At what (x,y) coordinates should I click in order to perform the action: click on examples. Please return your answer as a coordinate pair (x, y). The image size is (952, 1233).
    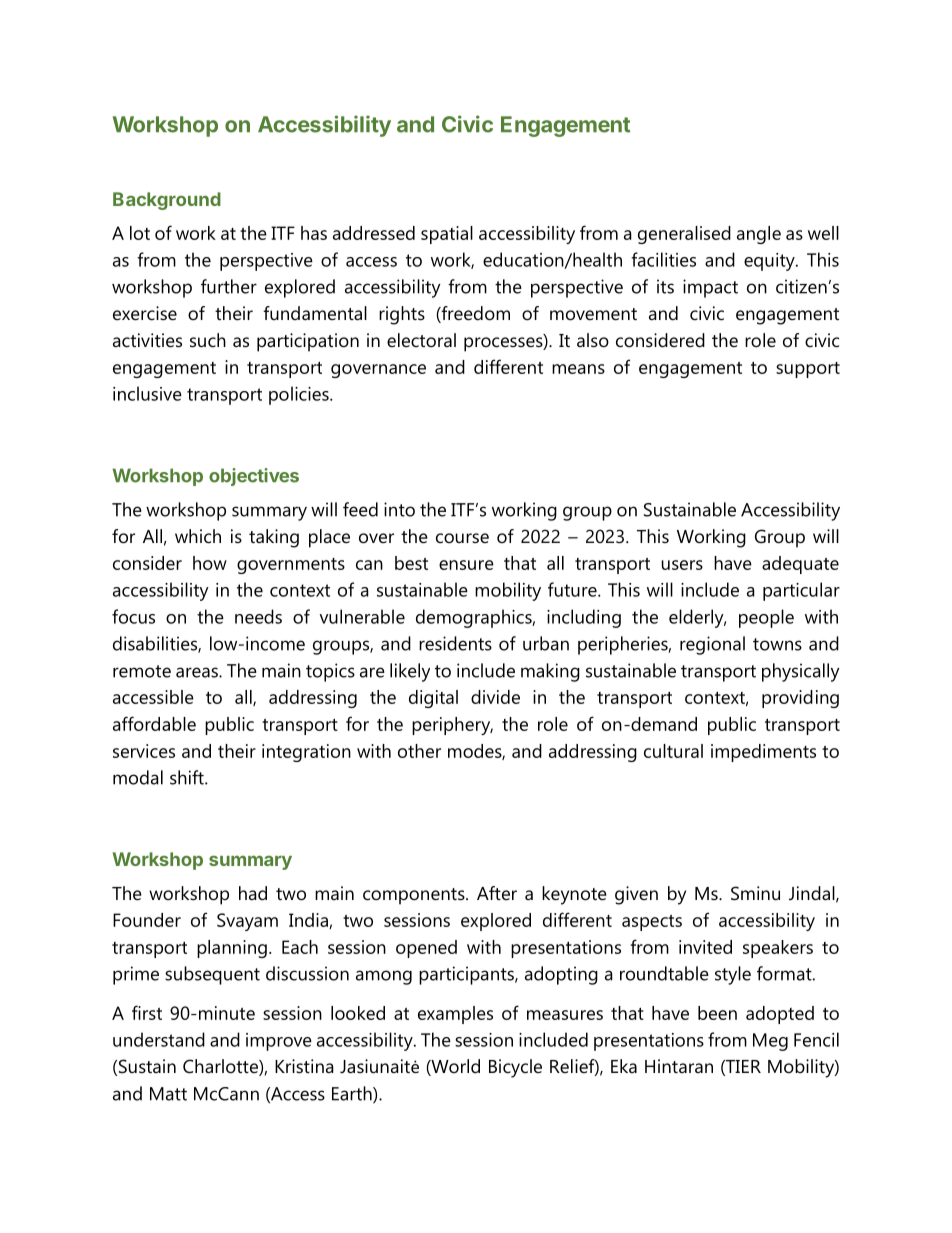
    Looking at the image, I should click on (455, 1015).
